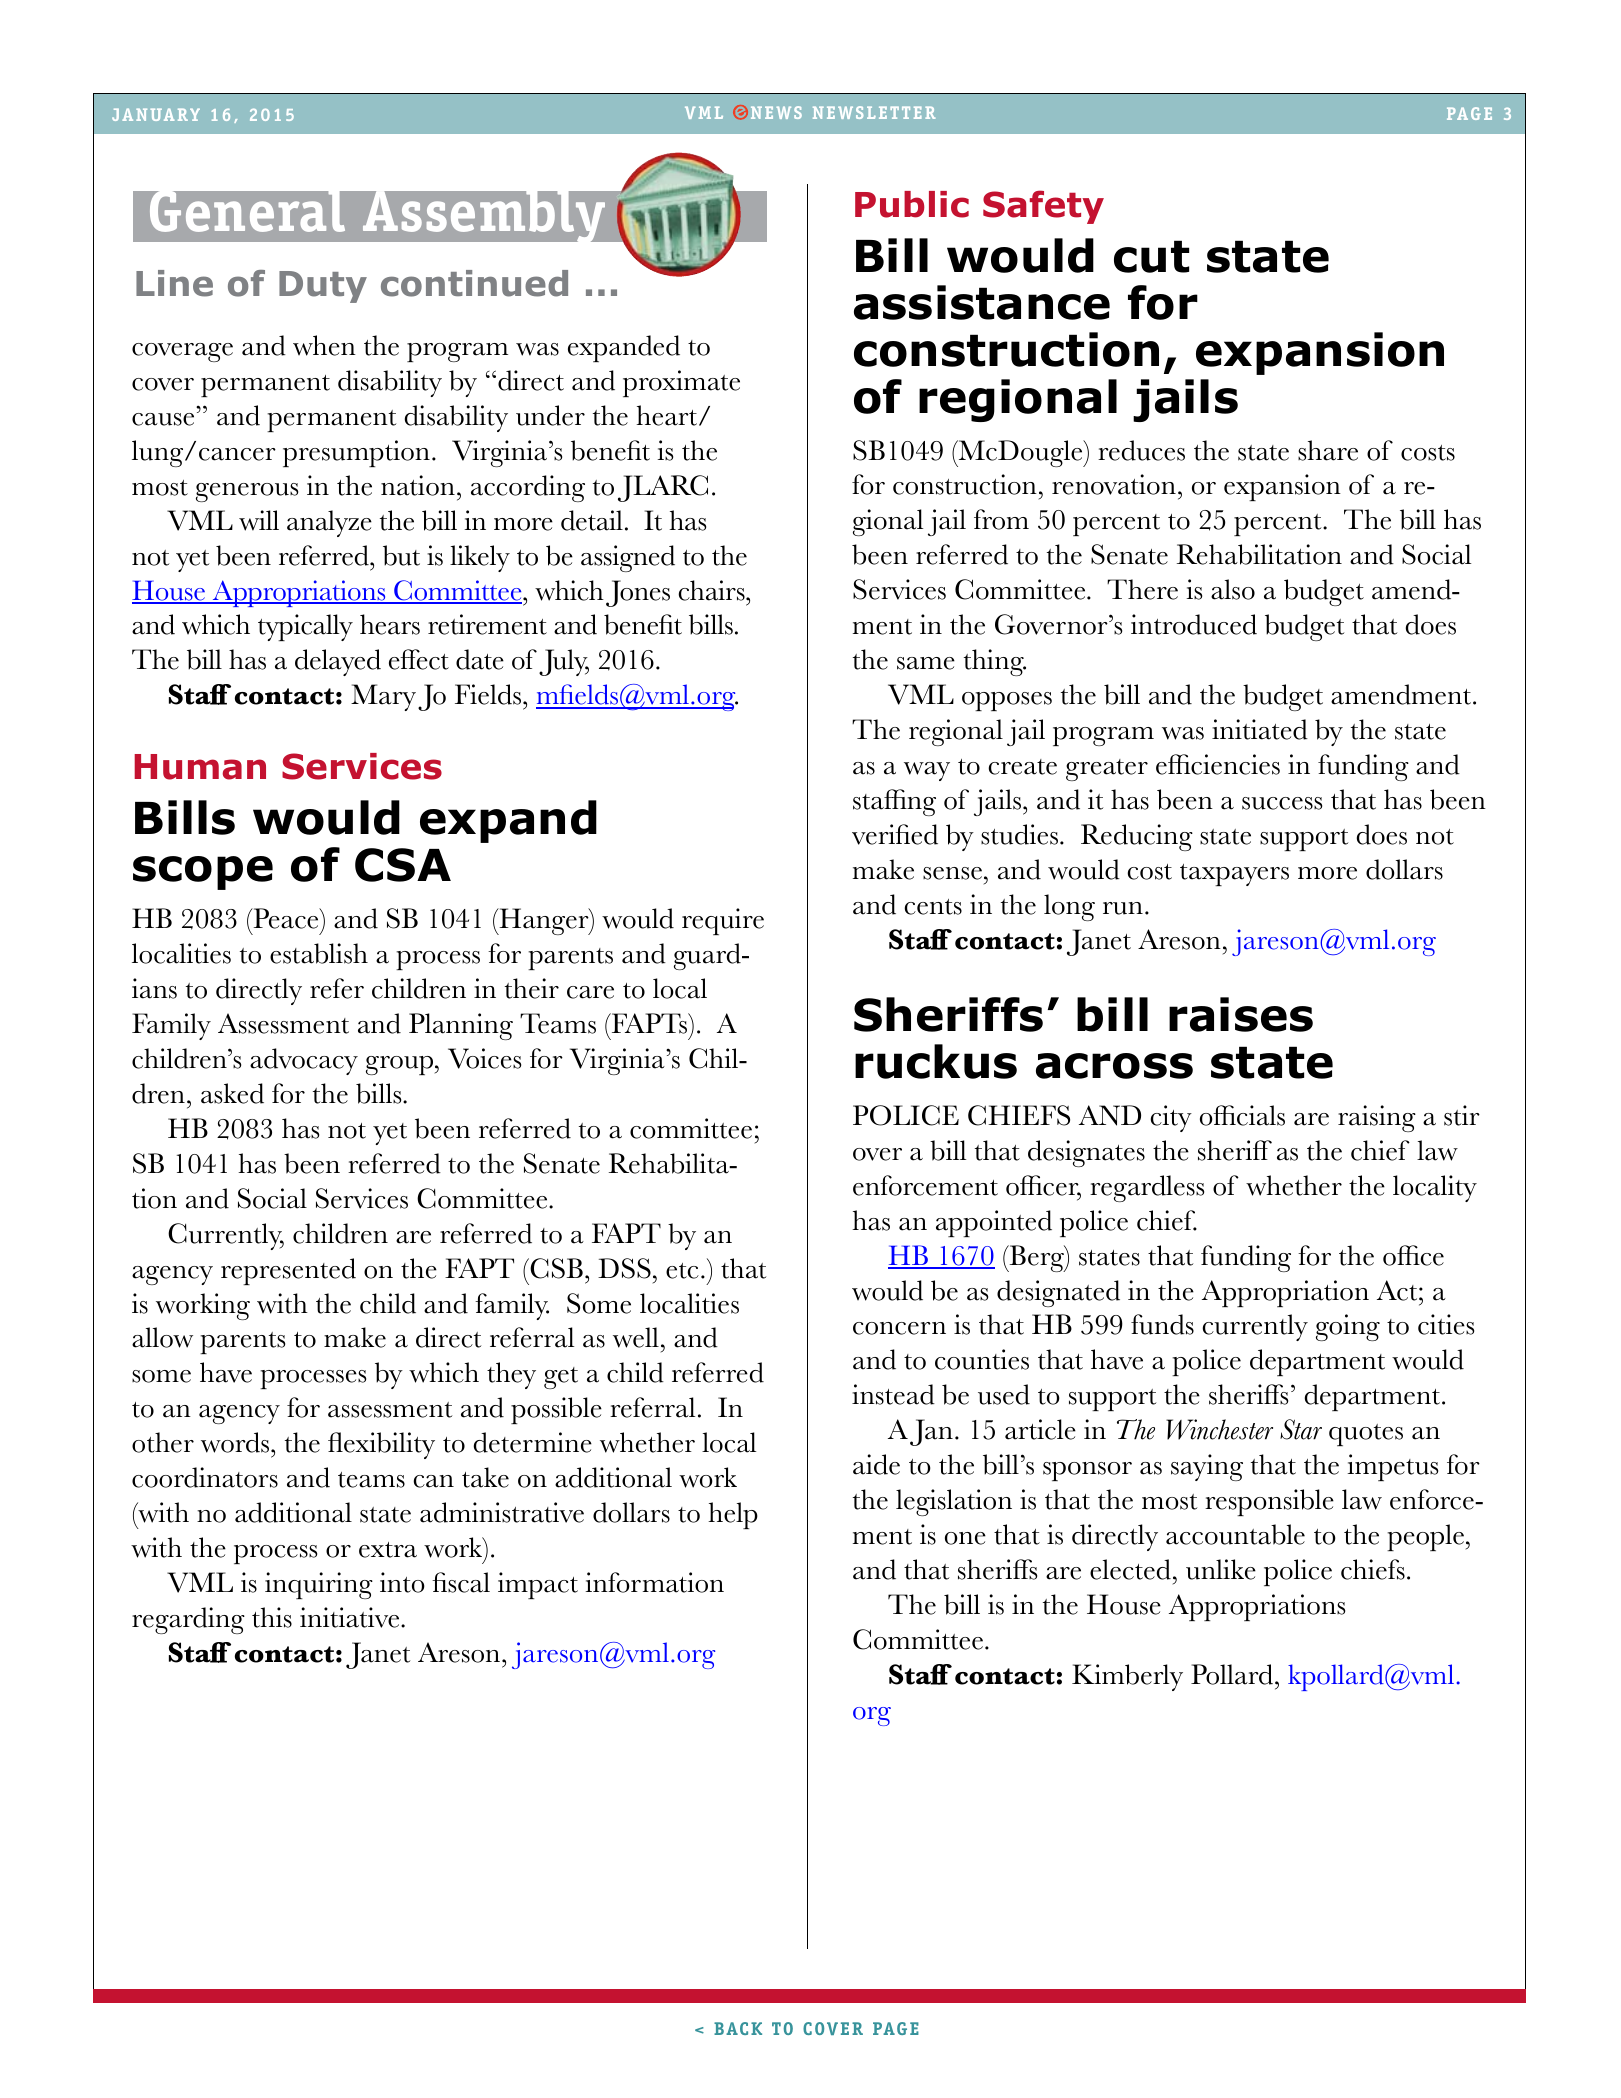 The image size is (1621, 2098). Describe the element at coordinates (383, 697) in the image. I see `Mary` at that location.
